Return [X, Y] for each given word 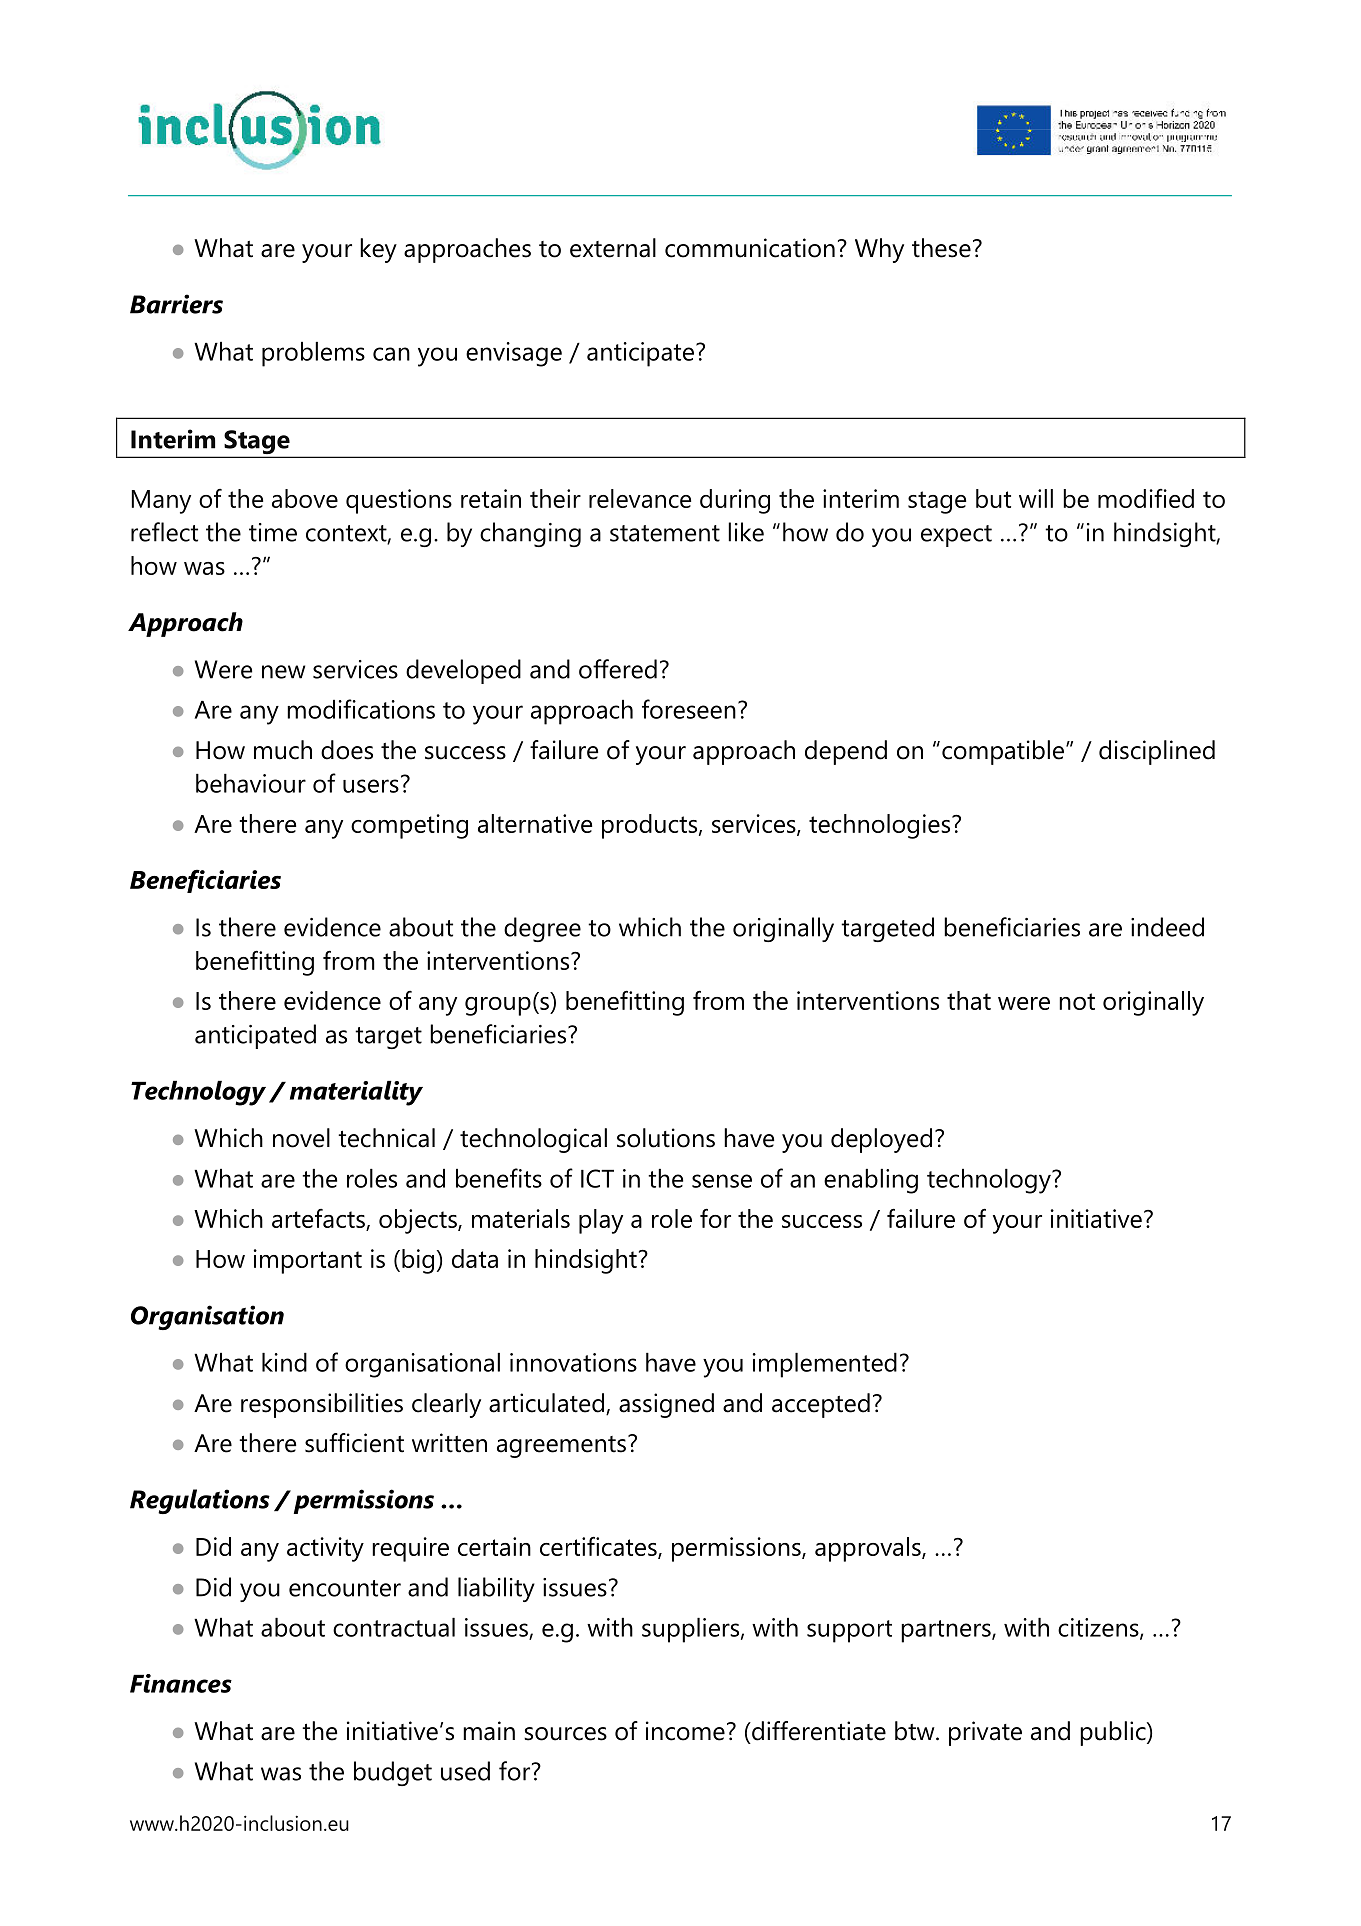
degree [542, 929]
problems [313, 354]
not [1077, 1001]
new [283, 672]
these [941, 248]
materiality [356, 1093]
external [613, 248]
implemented [825, 1365]
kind [284, 1362]
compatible [1003, 752]
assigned [666, 1405]
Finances [181, 1683]
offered [618, 669]
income [685, 1731]
